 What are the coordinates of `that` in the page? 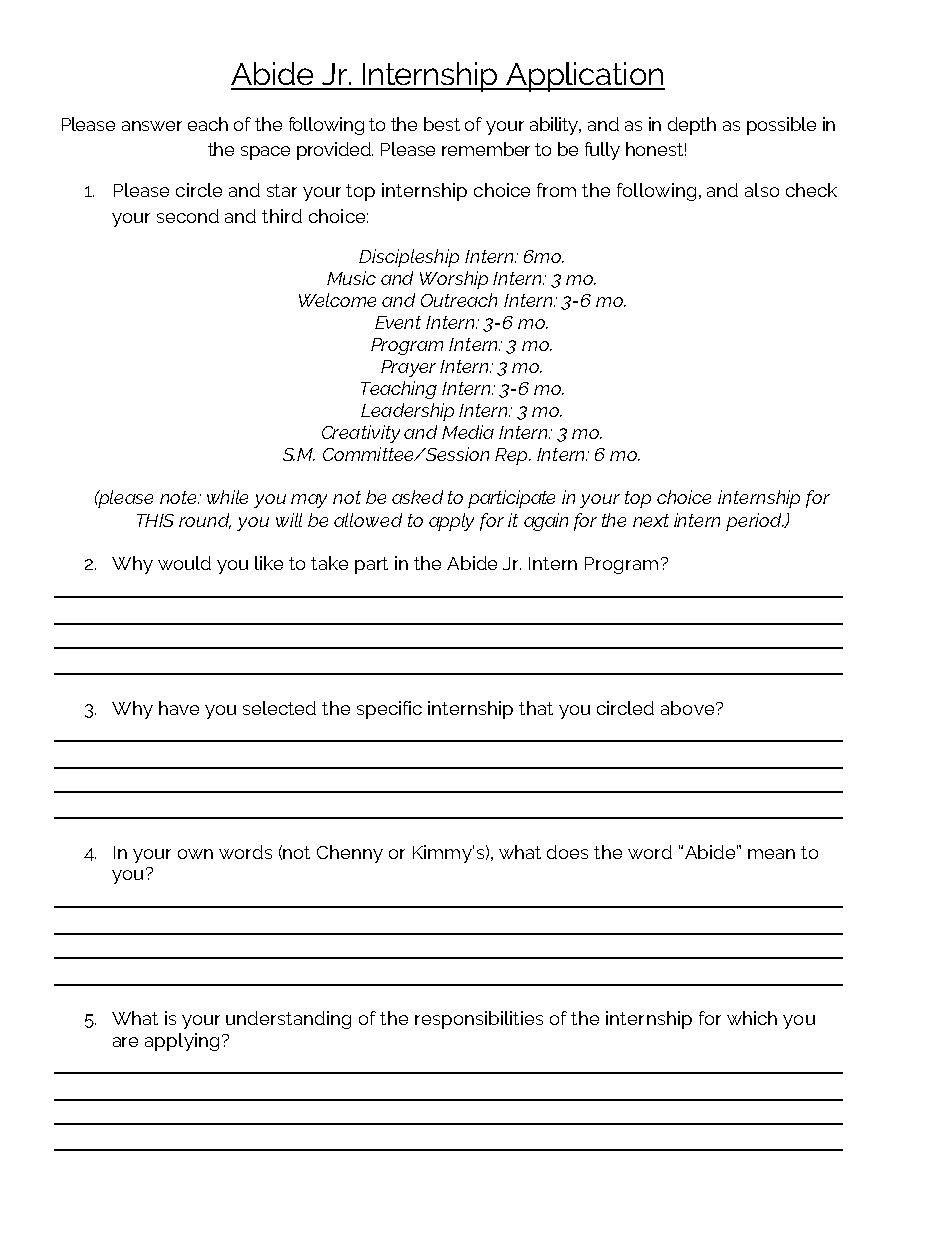 It's located at (536, 708).
